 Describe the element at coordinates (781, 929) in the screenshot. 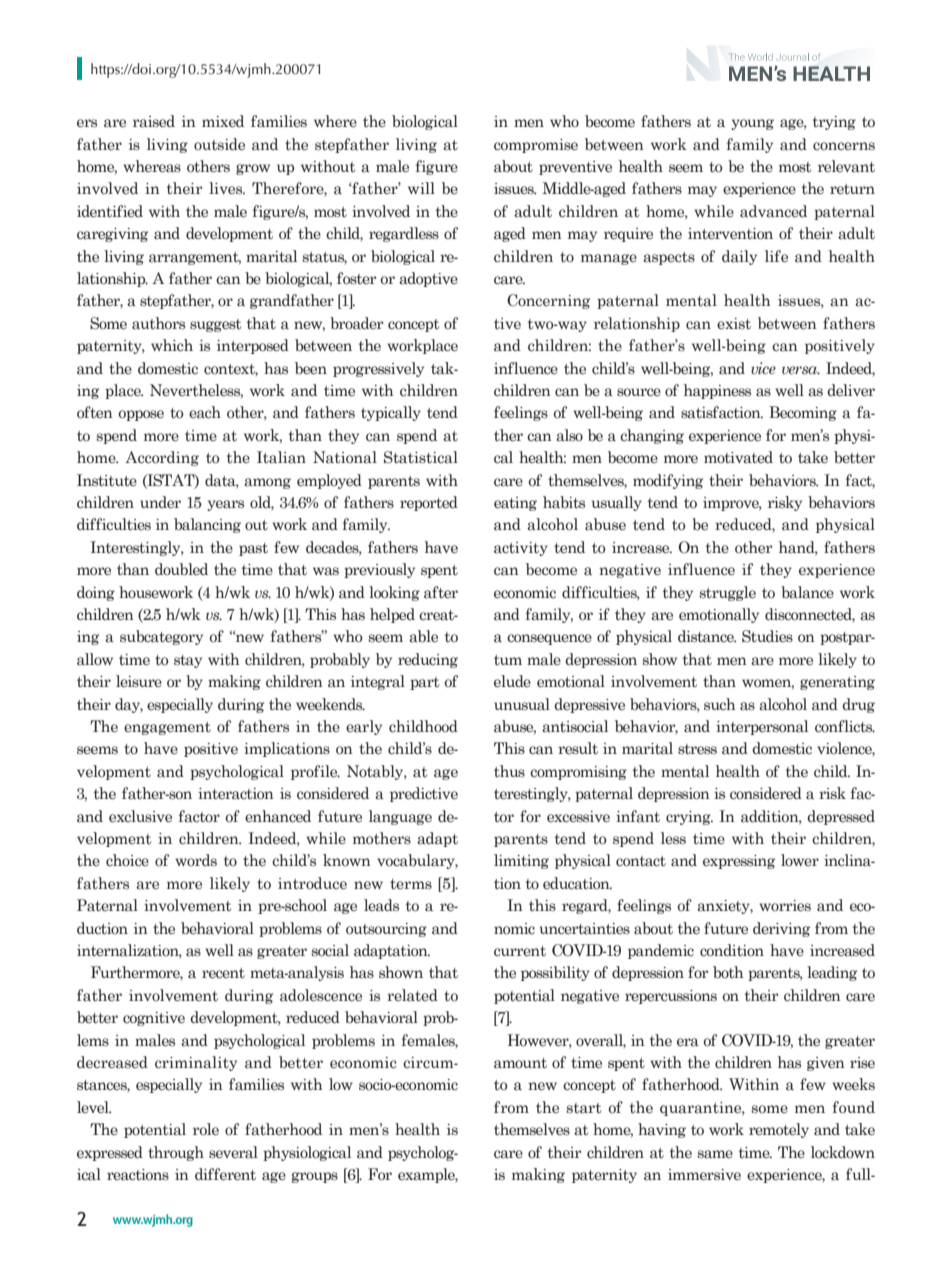

I see `deriving` at that location.
